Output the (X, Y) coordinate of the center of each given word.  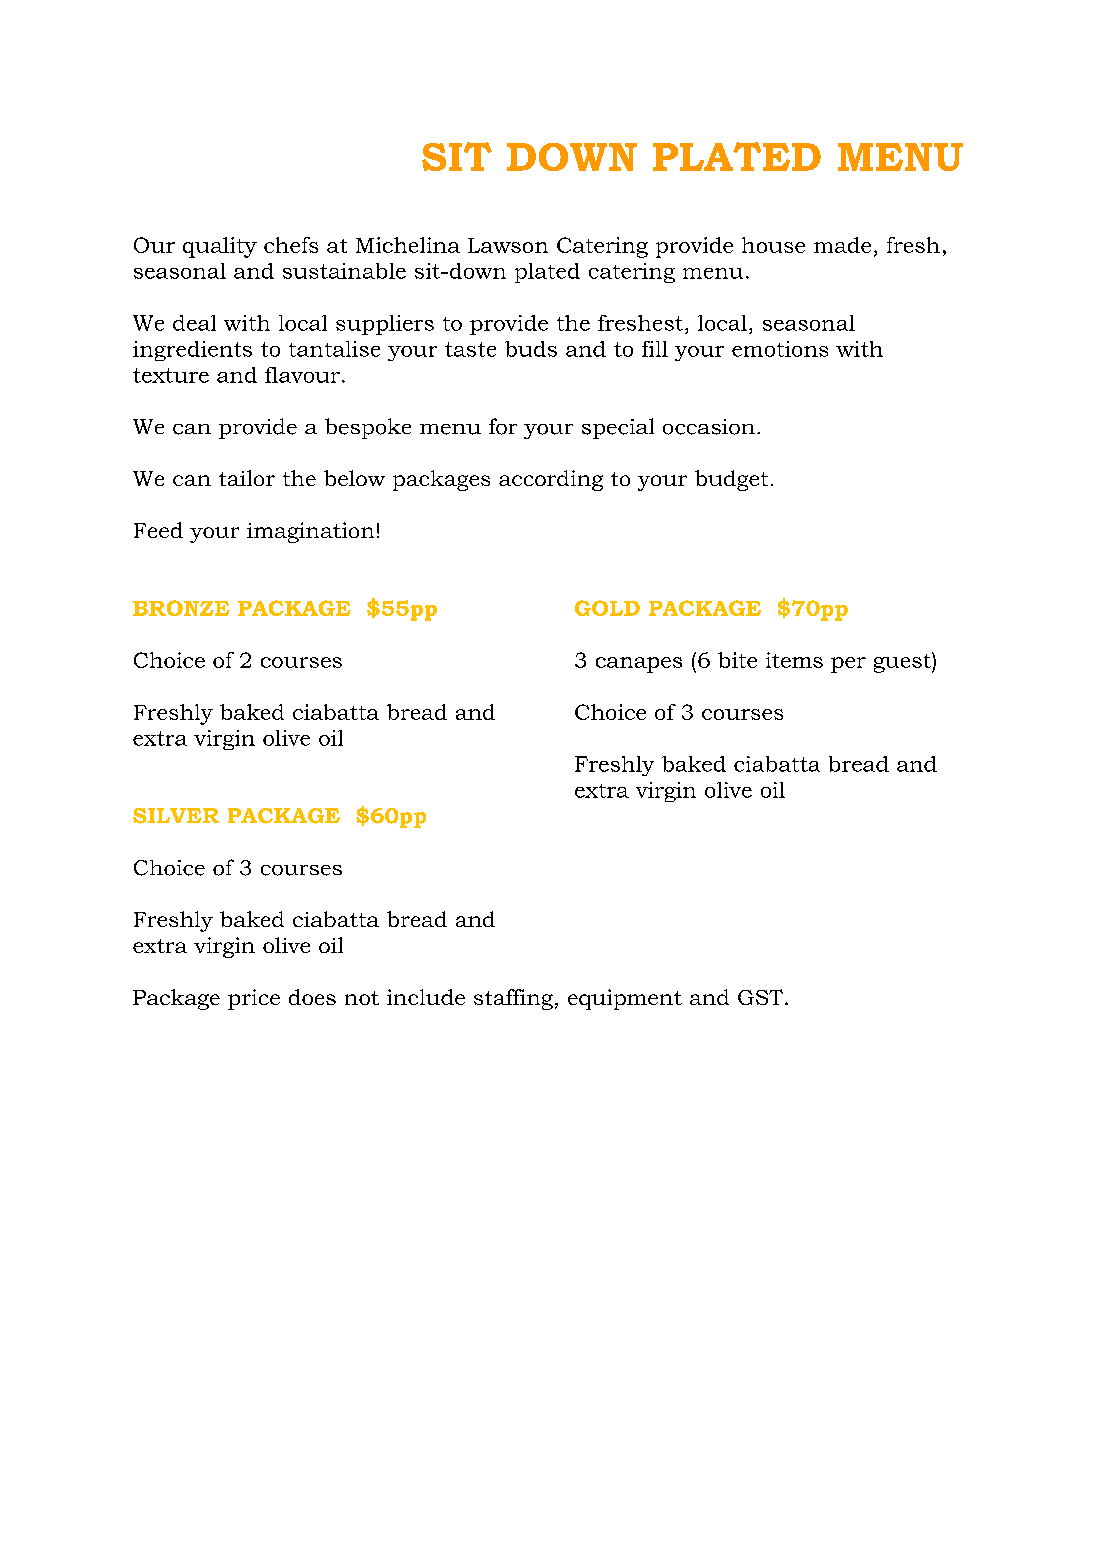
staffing (513, 999)
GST (762, 997)
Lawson (508, 245)
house (773, 245)
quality (220, 247)
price (254, 999)
